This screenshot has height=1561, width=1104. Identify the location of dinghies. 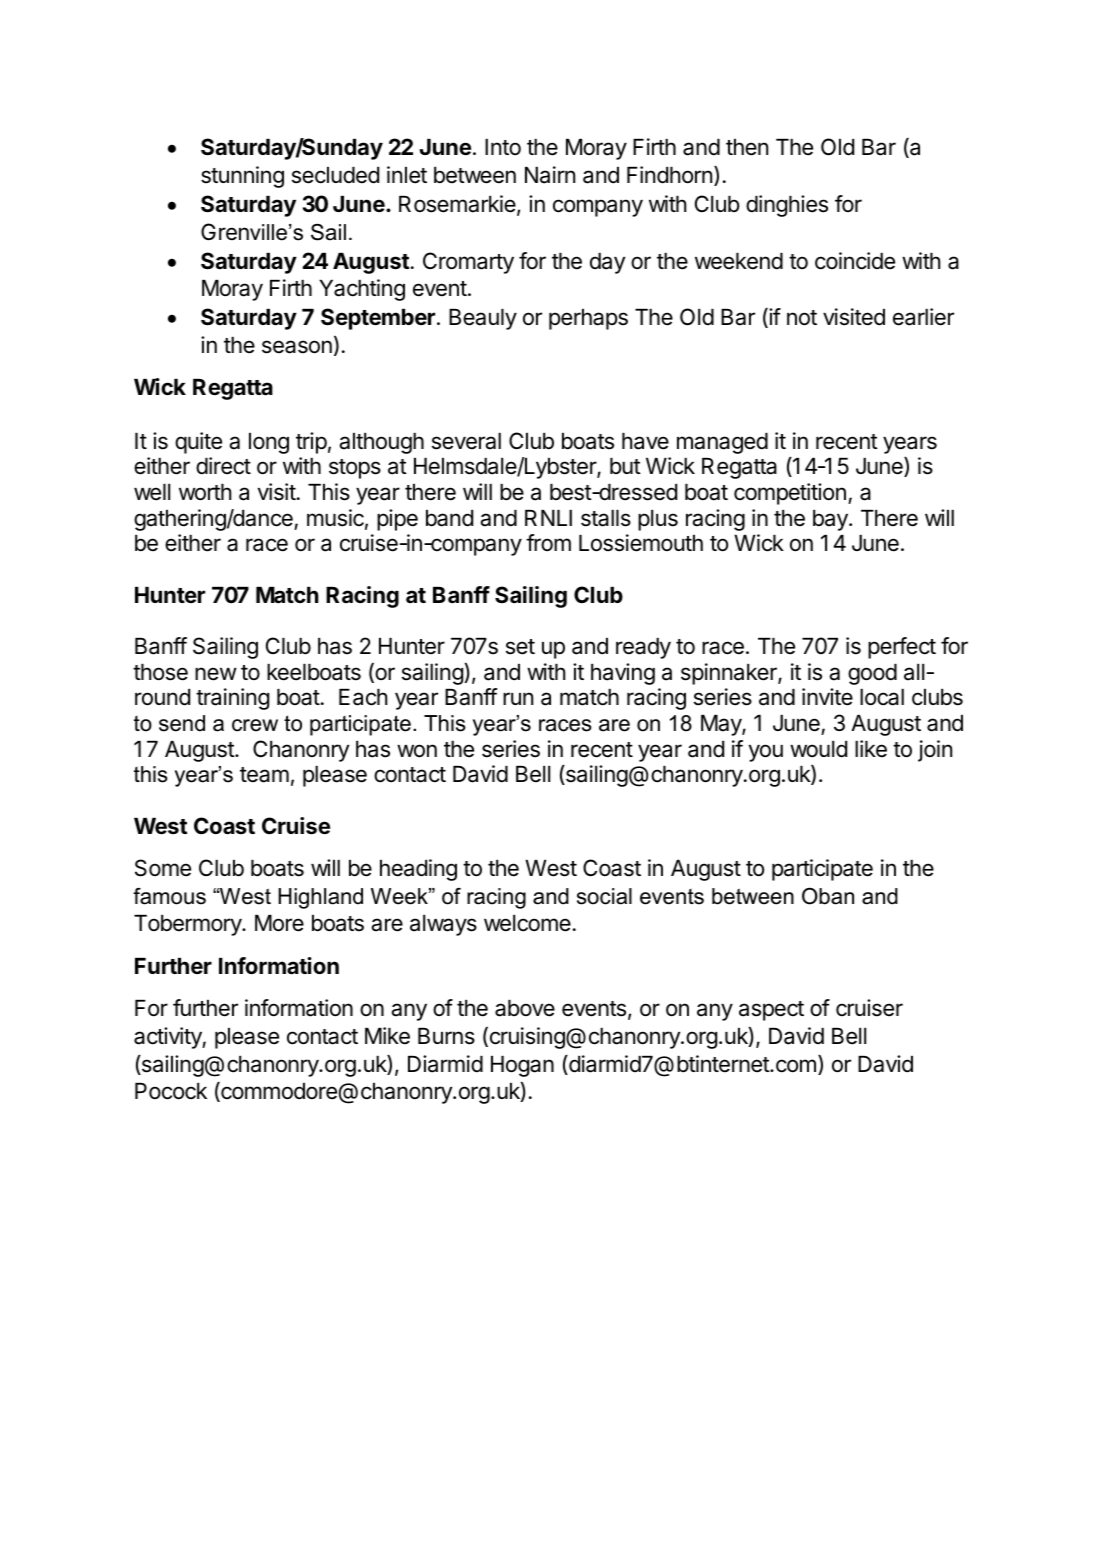
(787, 206).
